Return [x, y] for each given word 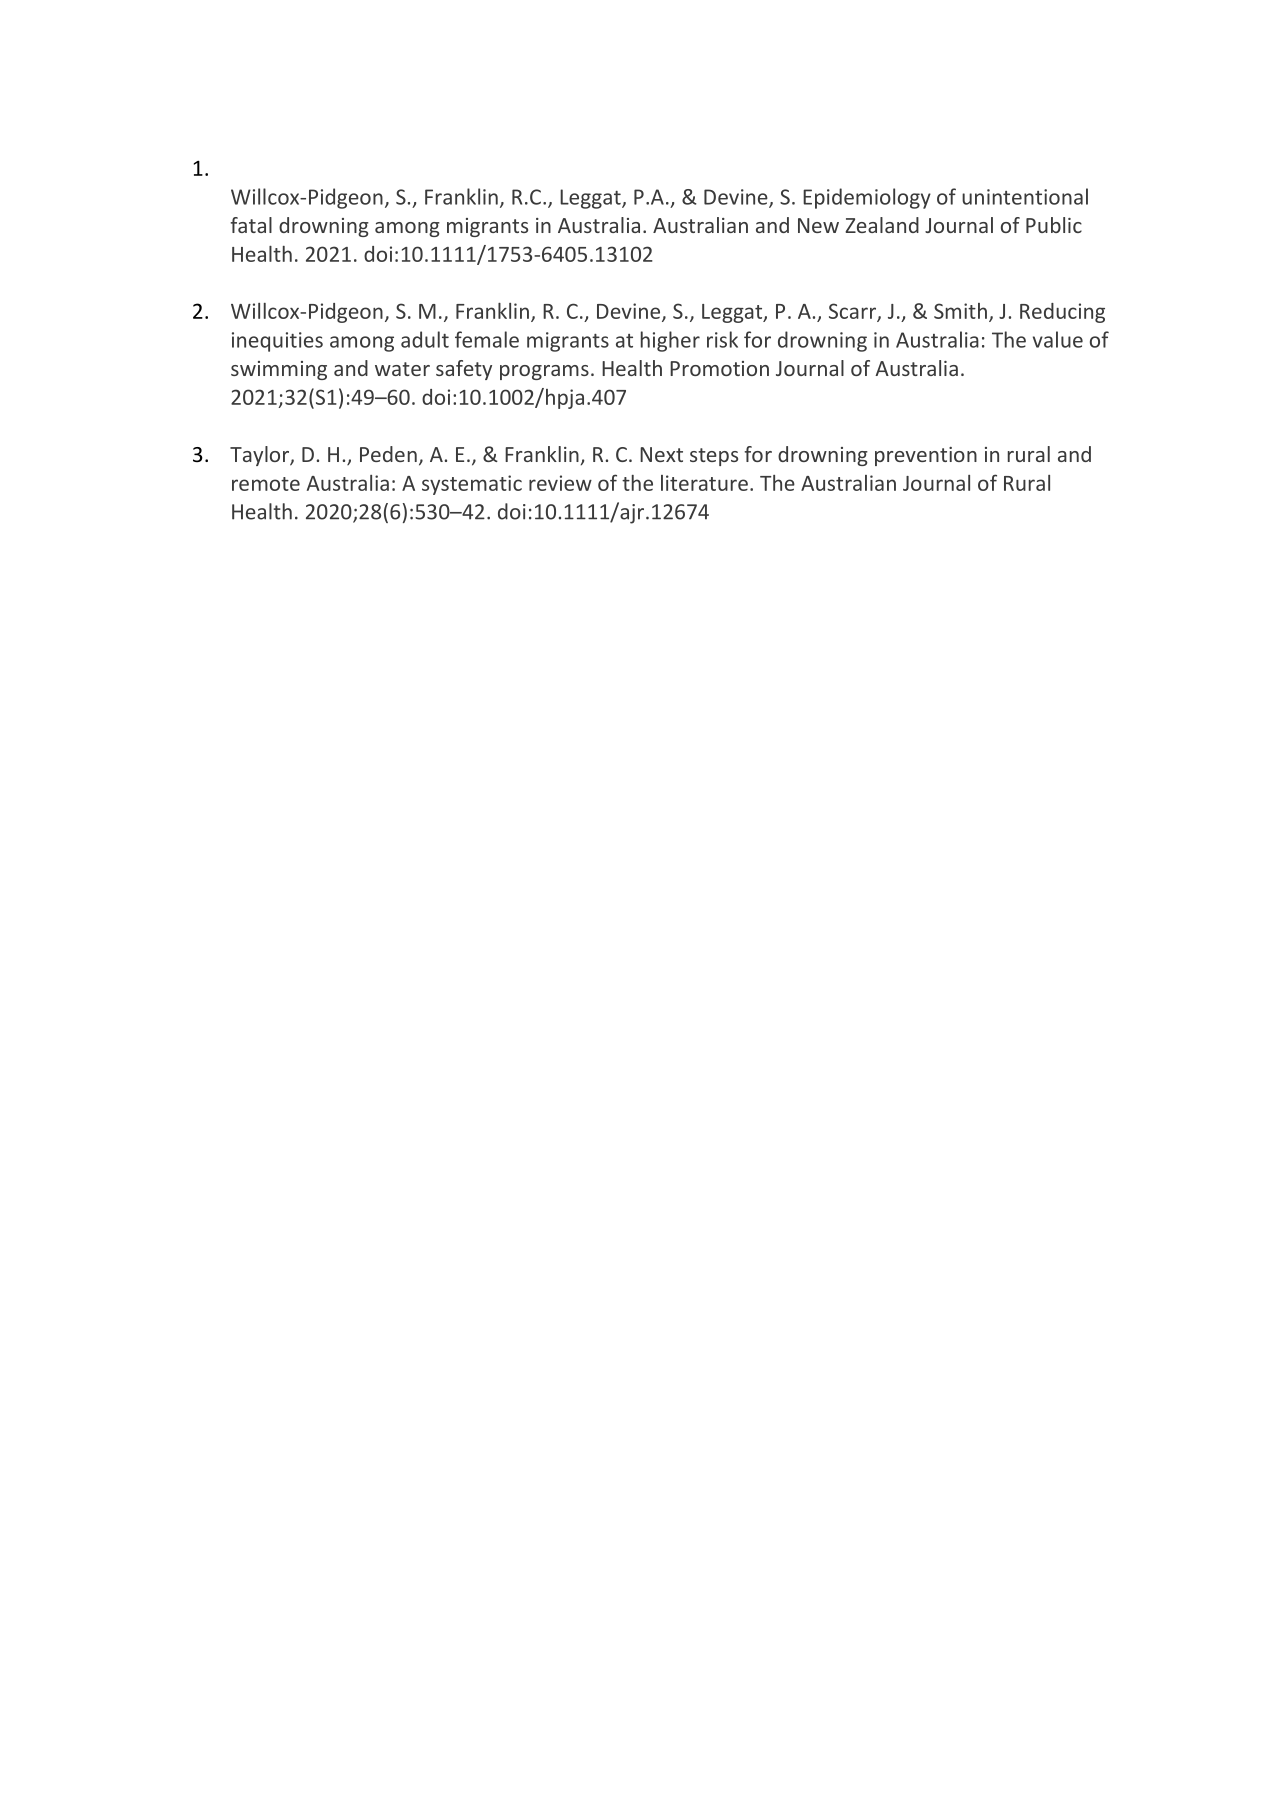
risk [722, 339]
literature [704, 483]
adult [425, 339]
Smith [960, 311]
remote [266, 484]
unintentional [1025, 196]
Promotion [719, 368]
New [818, 225]
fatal [251, 225]
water [402, 369]
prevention [926, 456]
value [1058, 339]
